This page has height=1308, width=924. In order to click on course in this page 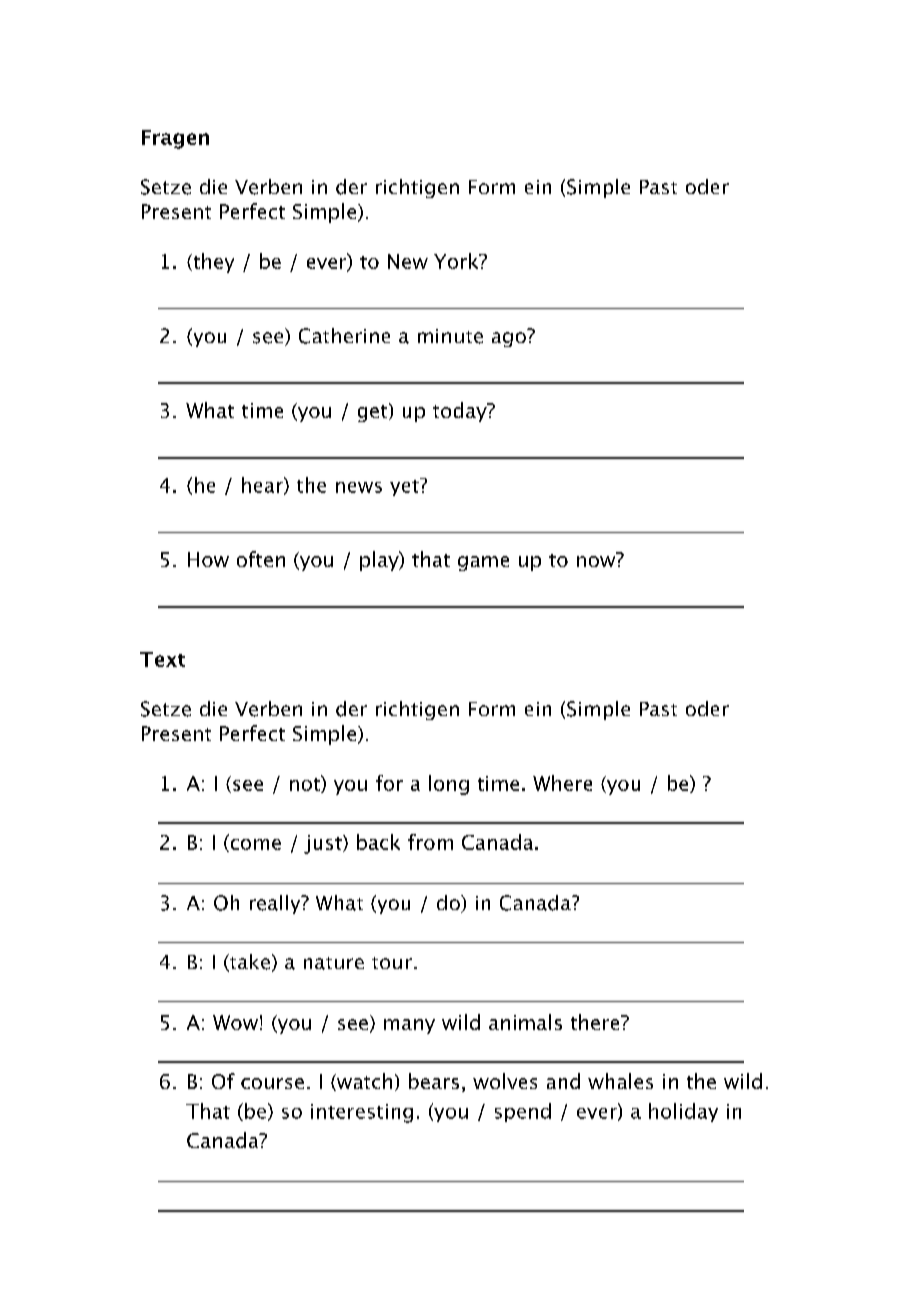, I will do `click(272, 1083)`.
